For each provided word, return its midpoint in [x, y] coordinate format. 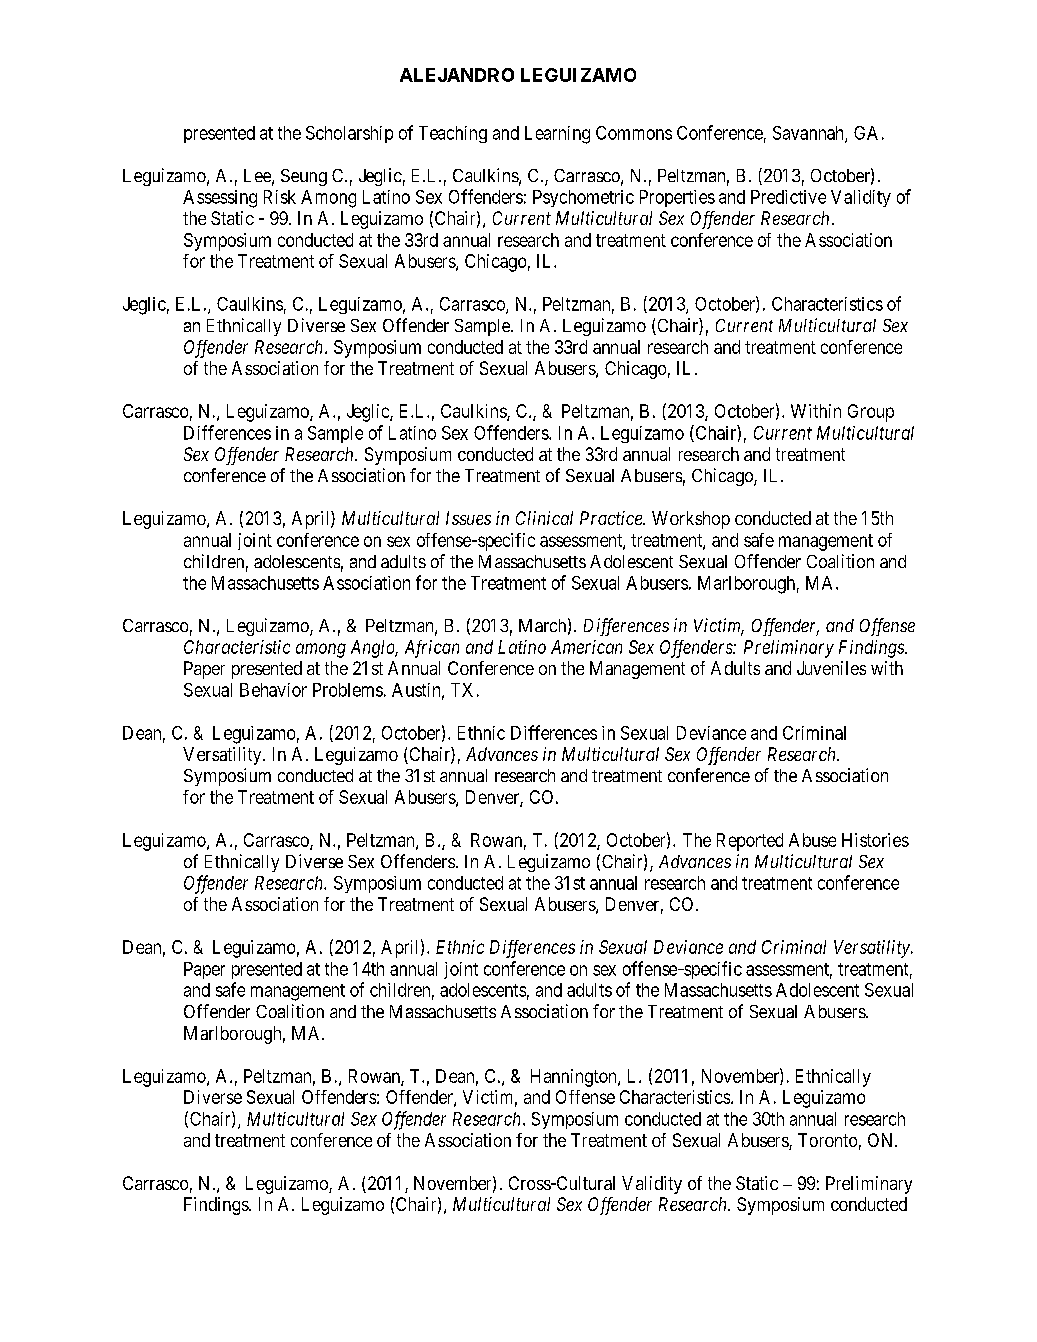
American [586, 647]
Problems [348, 690]
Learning [557, 135]
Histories [875, 840]
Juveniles [831, 668]
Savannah [809, 134]
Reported [750, 842]
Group [871, 413]
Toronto [827, 1140]
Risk [280, 197]
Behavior [273, 690]
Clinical [544, 518]
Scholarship [349, 134]
